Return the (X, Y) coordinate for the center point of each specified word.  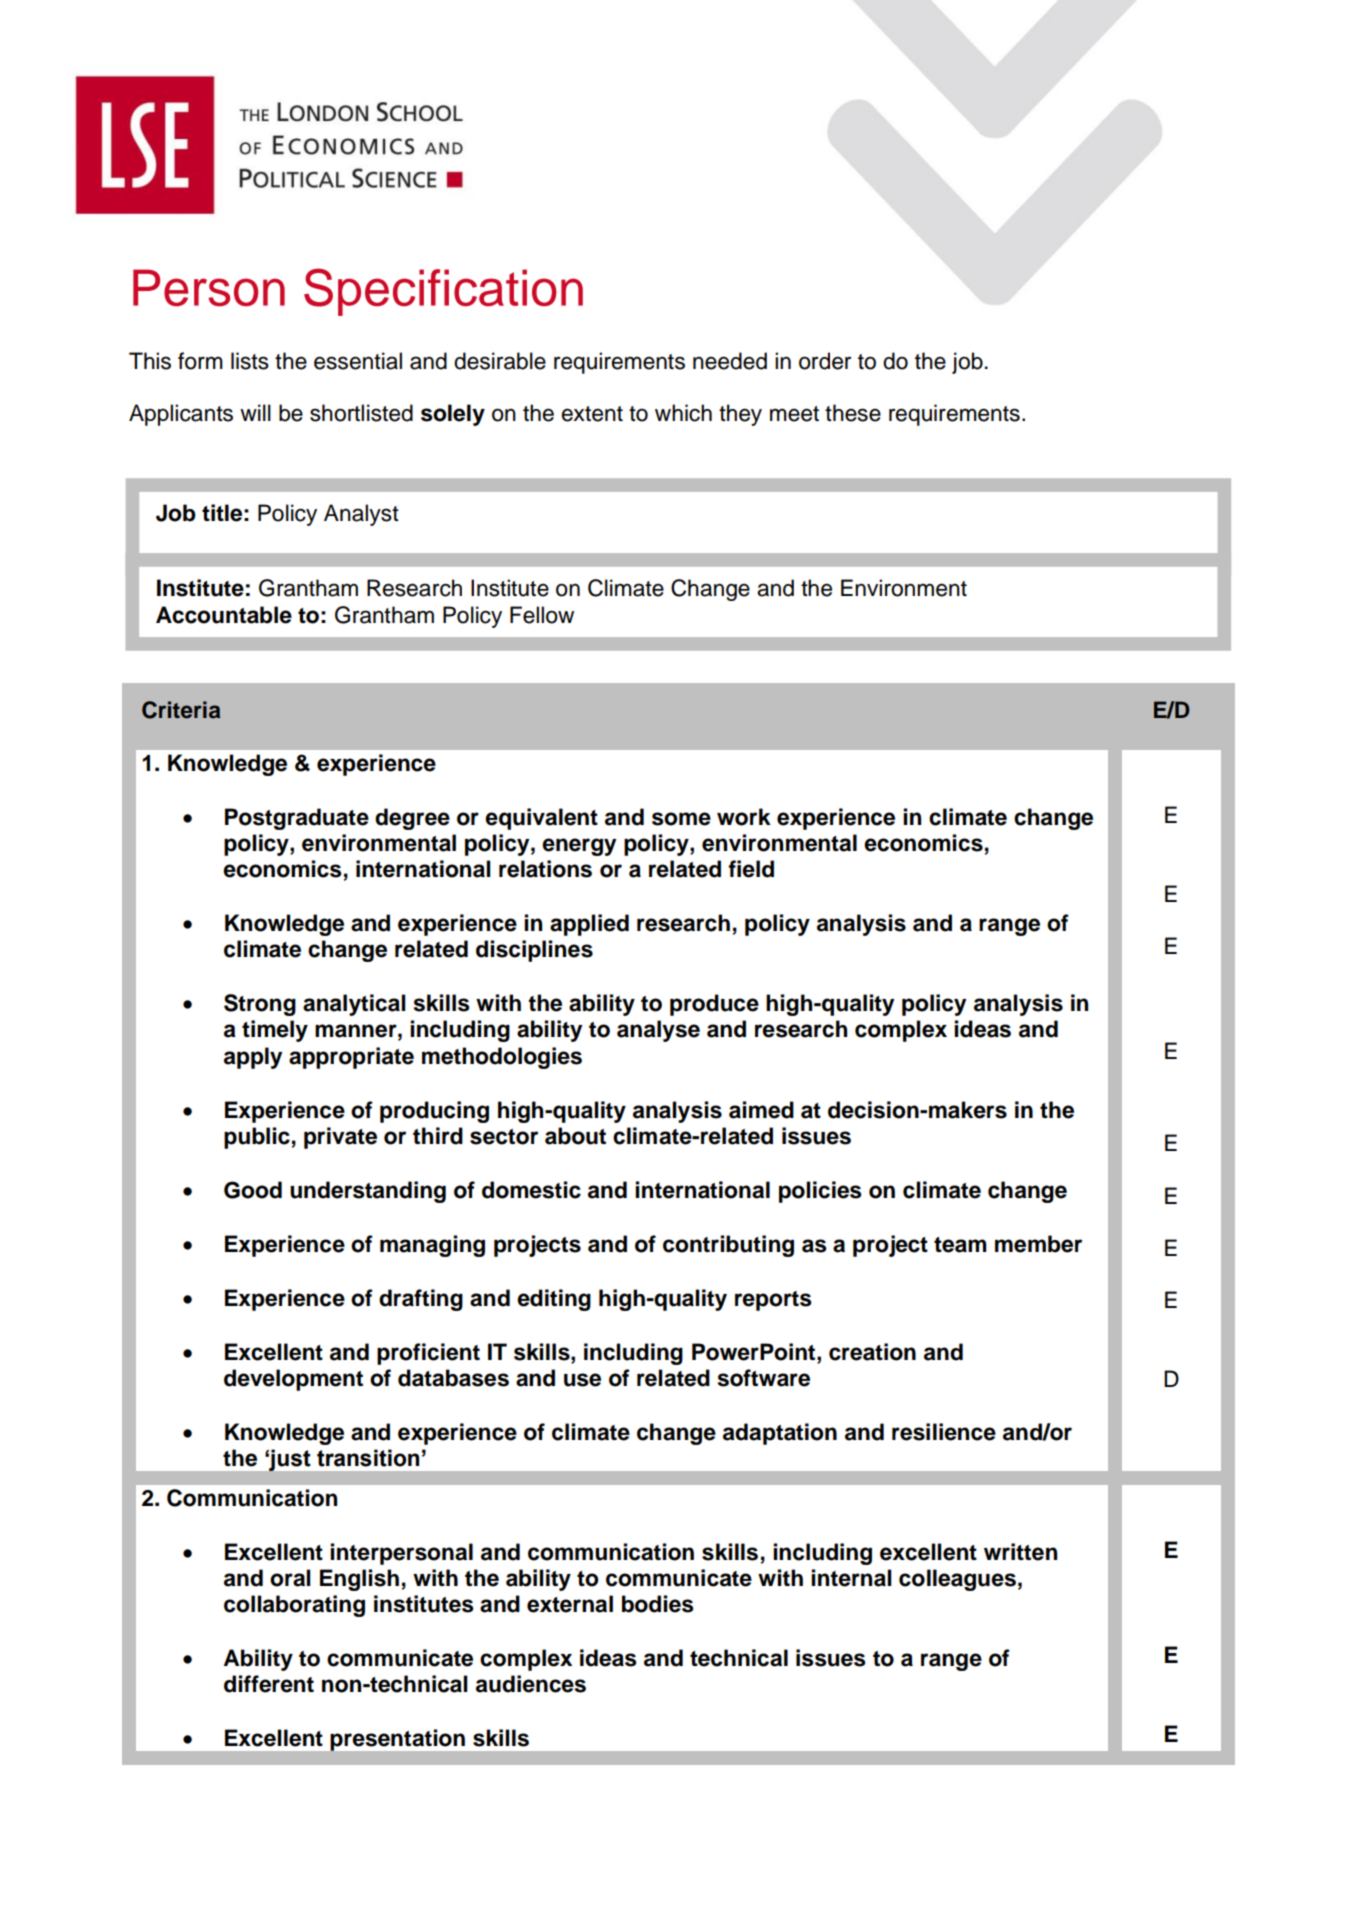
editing (554, 1300)
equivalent (541, 819)
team (960, 1245)
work (744, 817)
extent (592, 414)
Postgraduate (297, 819)
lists (250, 361)
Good (253, 1190)
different (269, 1684)
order (825, 361)
